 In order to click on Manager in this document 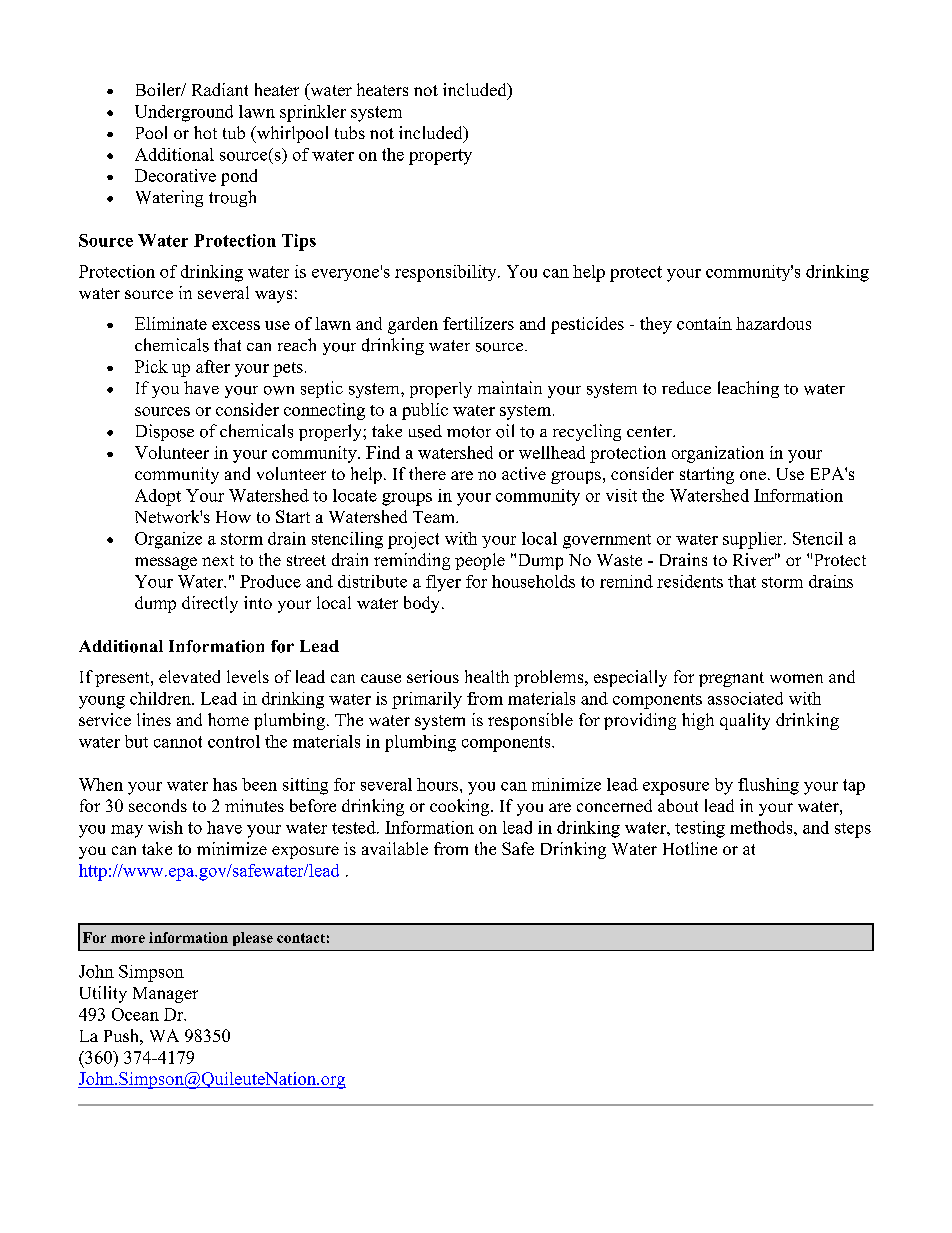, I will do `click(165, 995)`.
